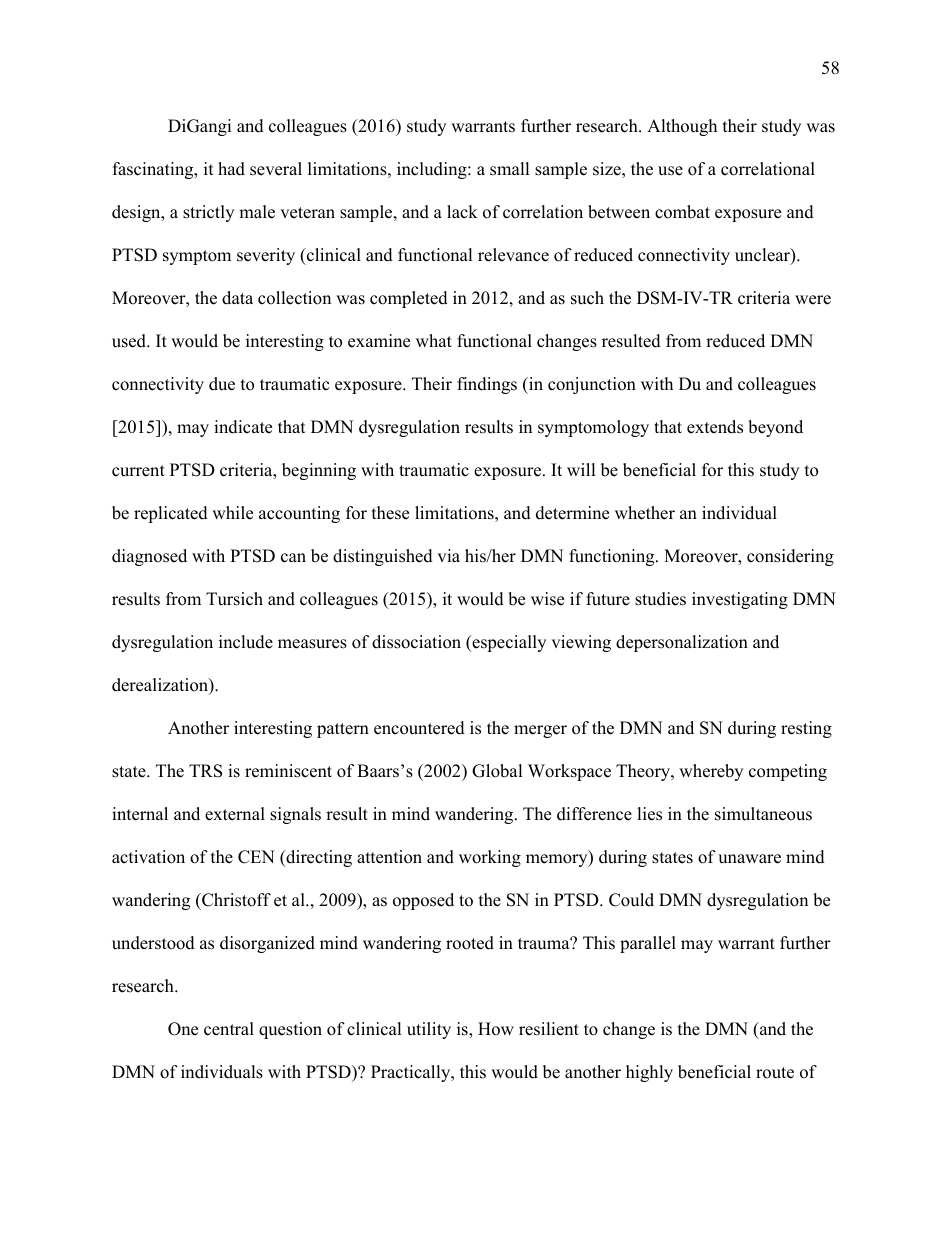  What do you see at coordinates (711, 772) in the screenshot?
I see `whereby` at bounding box center [711, 772].
